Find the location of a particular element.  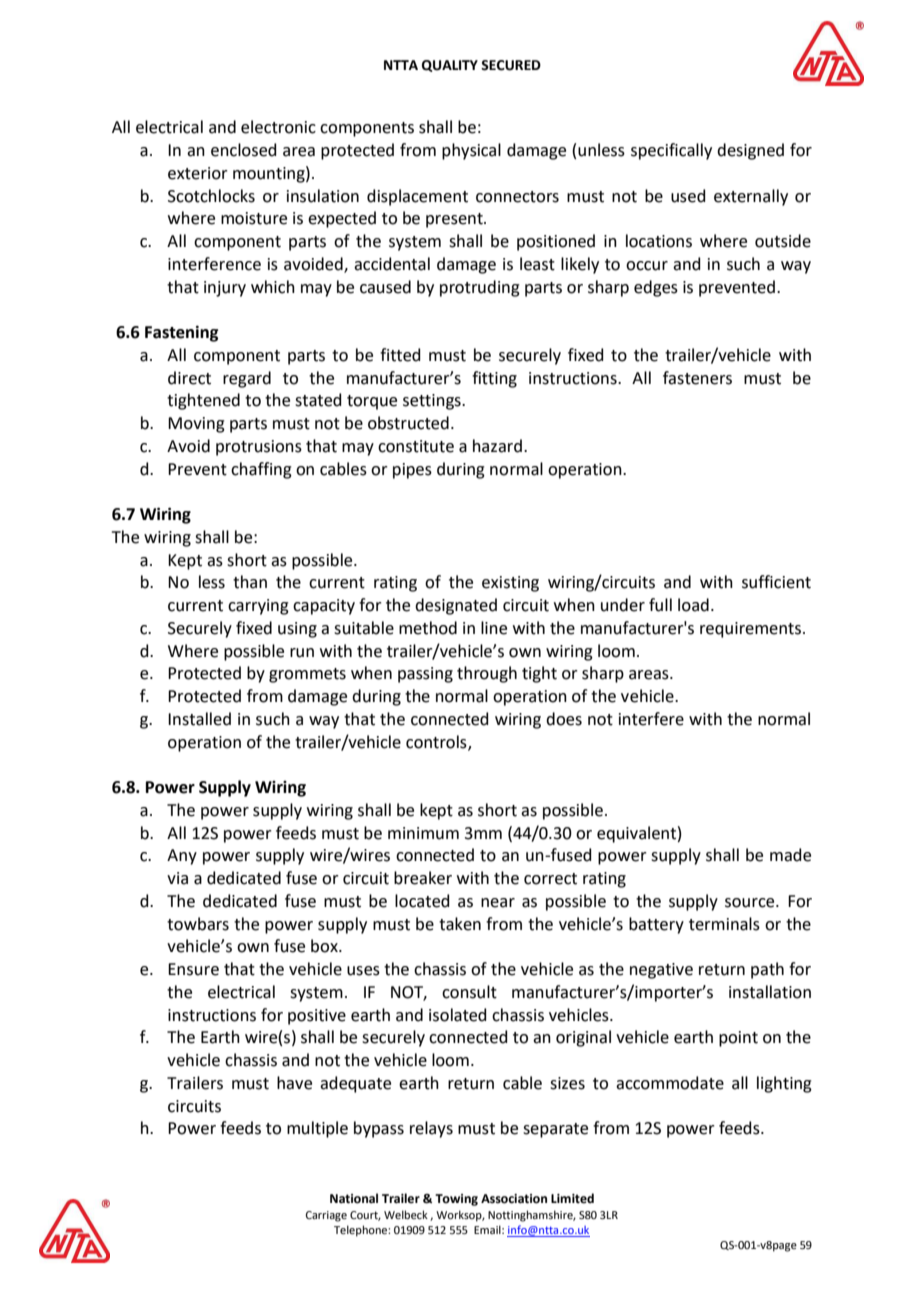

Carriage is located at coordinates (326, 1216).
